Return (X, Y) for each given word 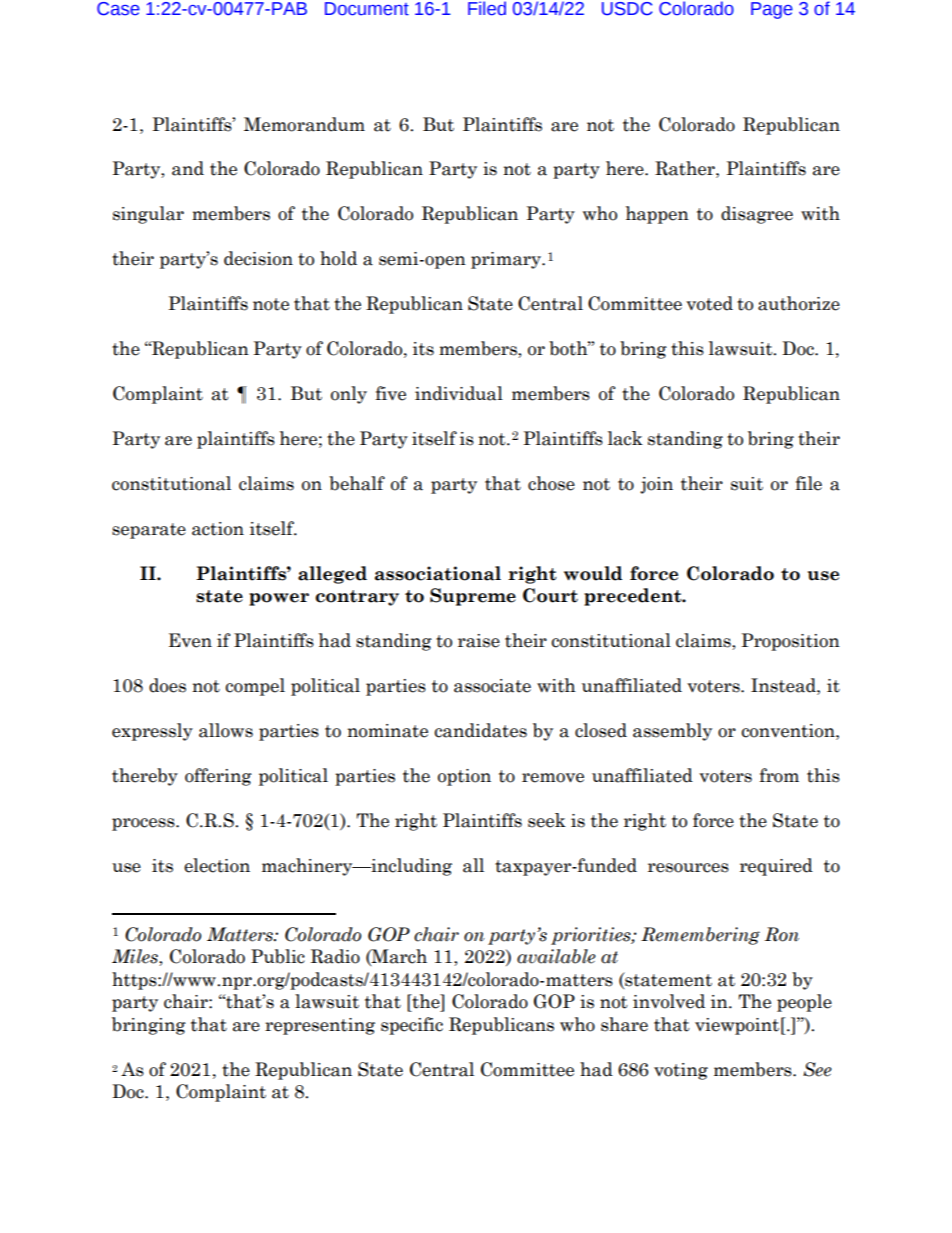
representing (320, 1026)
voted (709, 303)
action (218, 529)
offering (218, 777)
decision (258, 258)
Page (772, 10)
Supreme (473, 597)
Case (118, 9)
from (779, 775)
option (464, 777)
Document (367, 9)
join (656, 485)
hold (338, 258)
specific (412, 1026)
